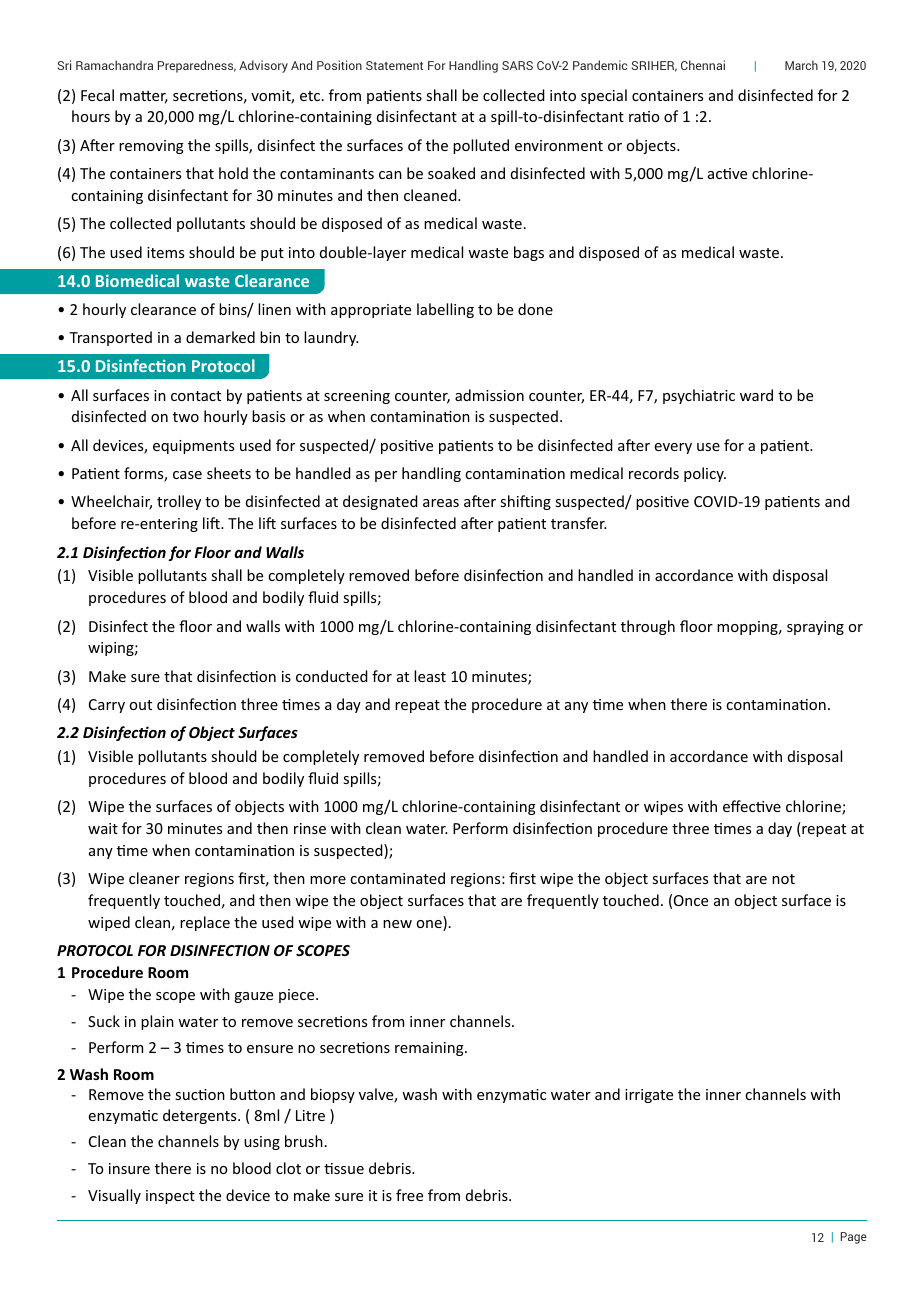 Image resolution: width=924 pixels, height=1308 pixels. What do you see at coordinates (430, 676) in the document?
I see `least` at bounding box center [430, 676].
